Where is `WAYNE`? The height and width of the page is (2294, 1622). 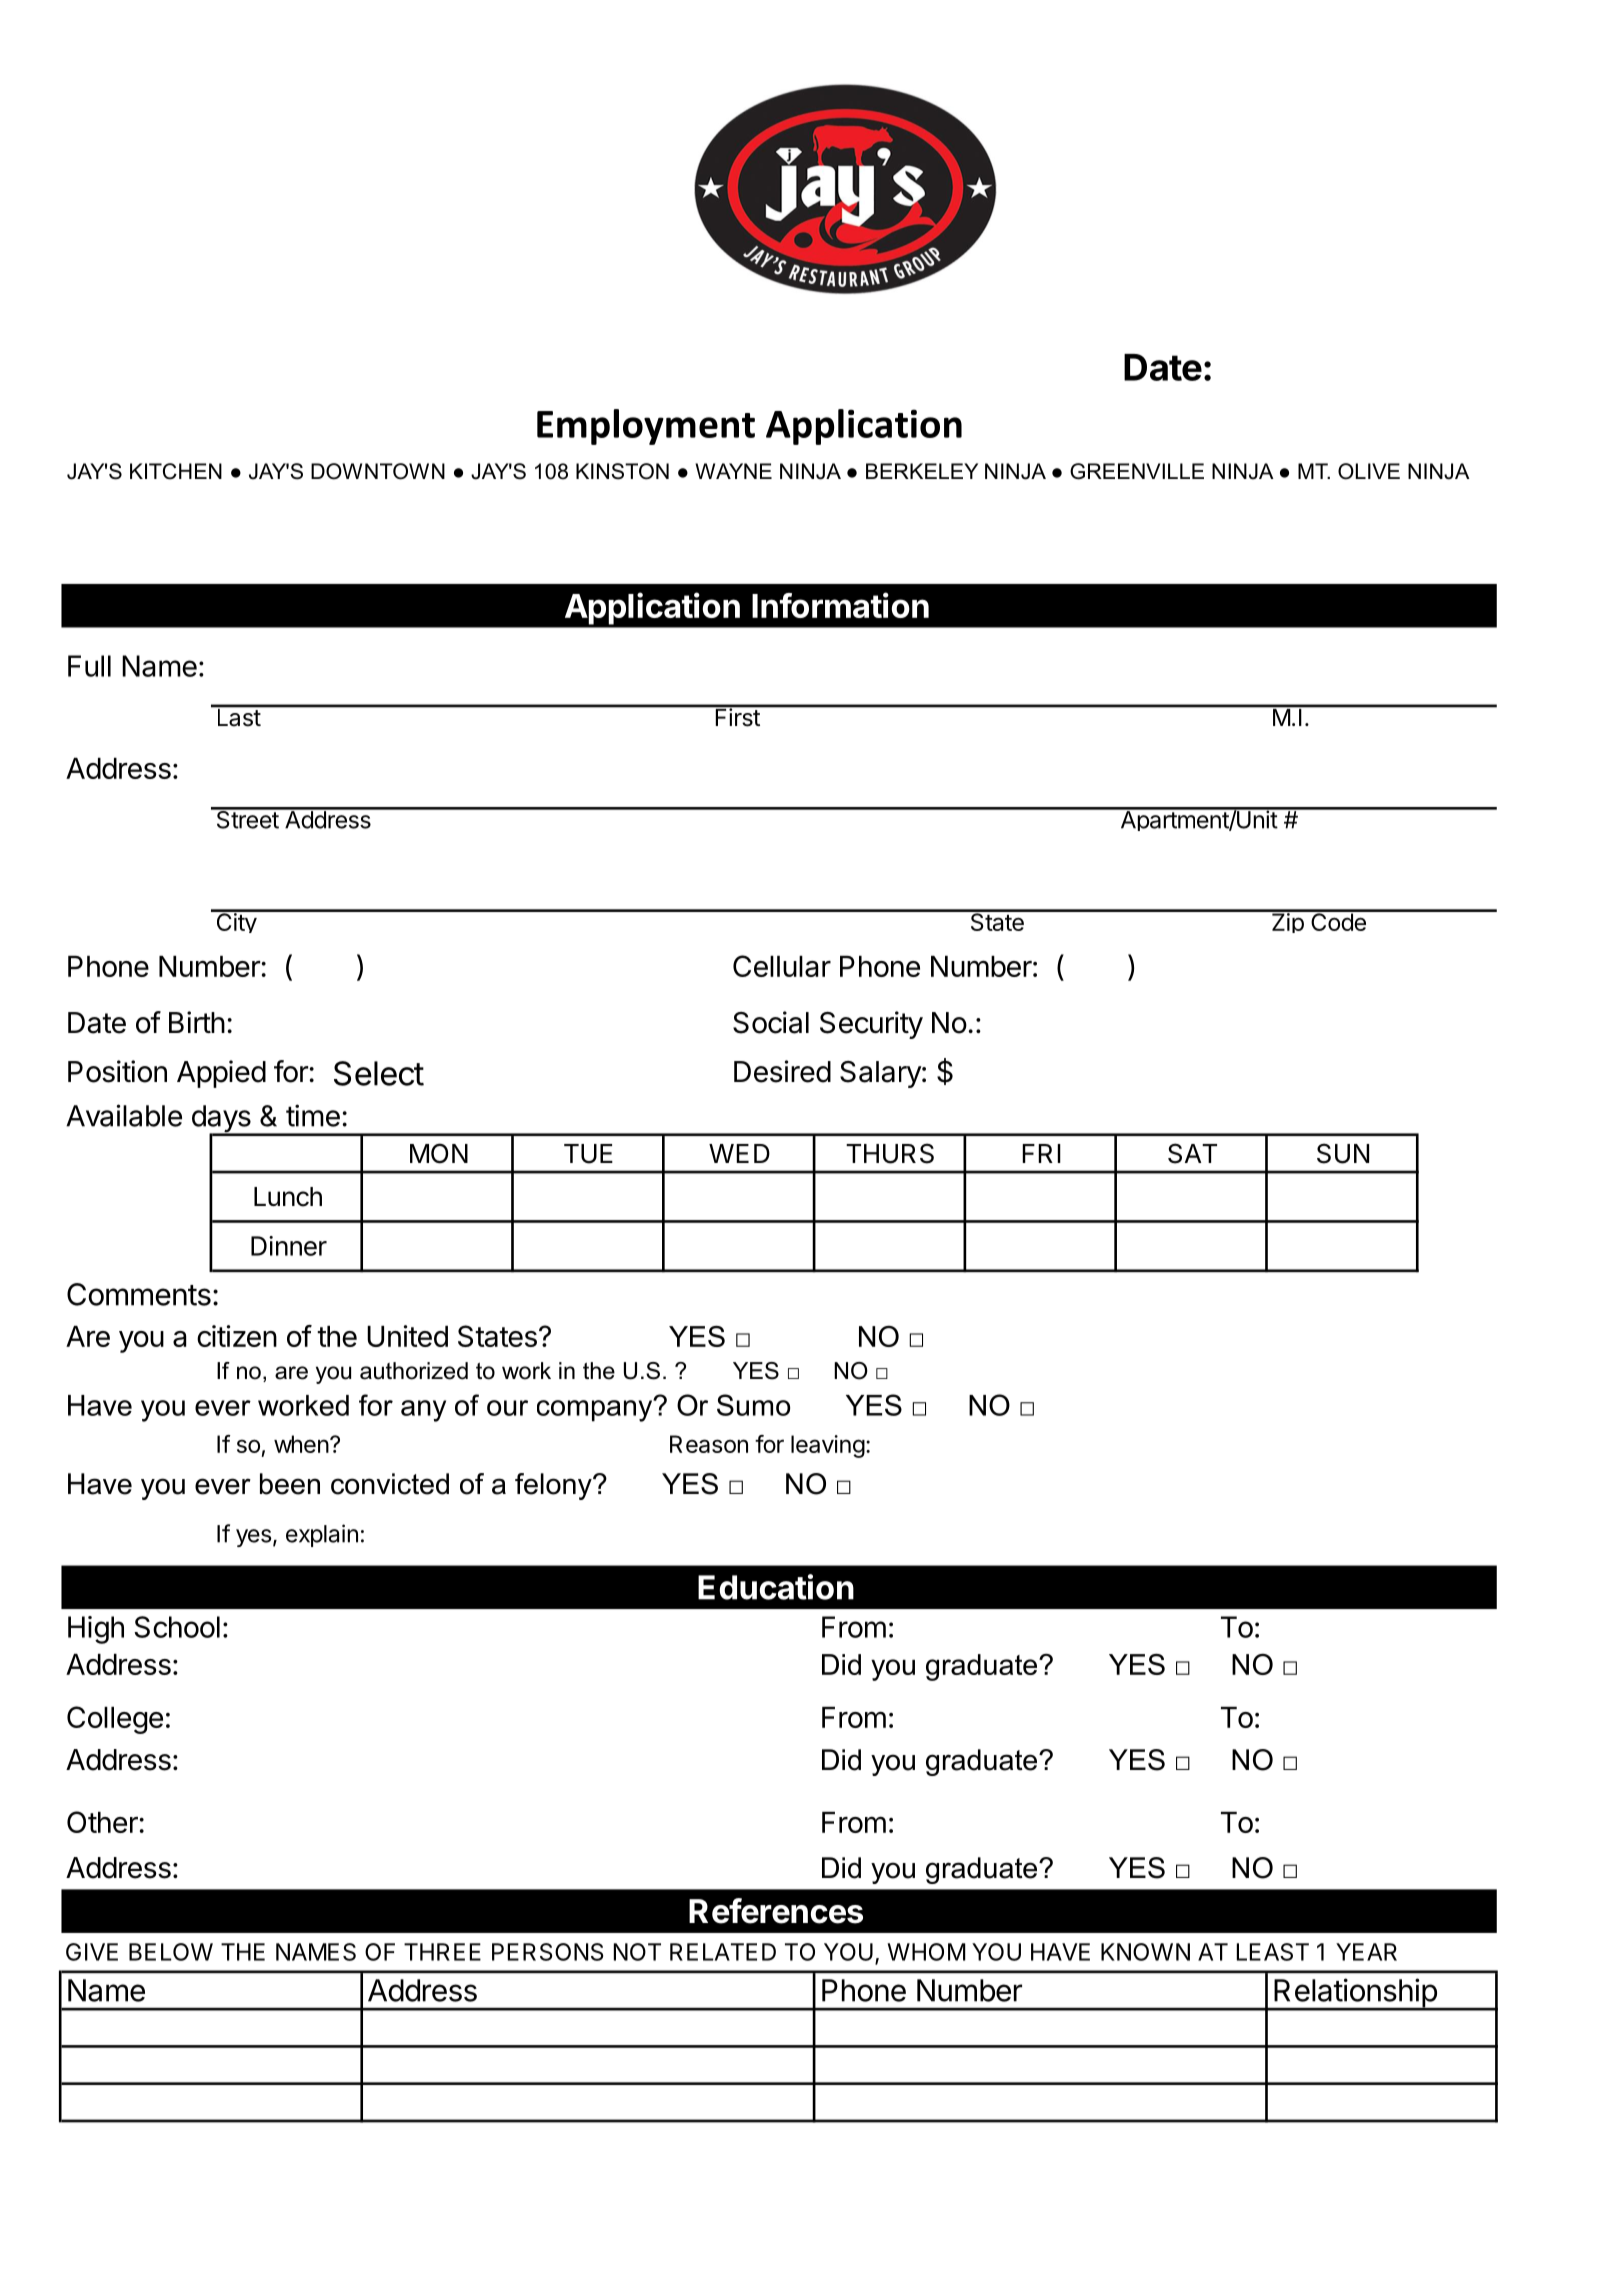
WAYNE is located at coordinates (733, 471).
